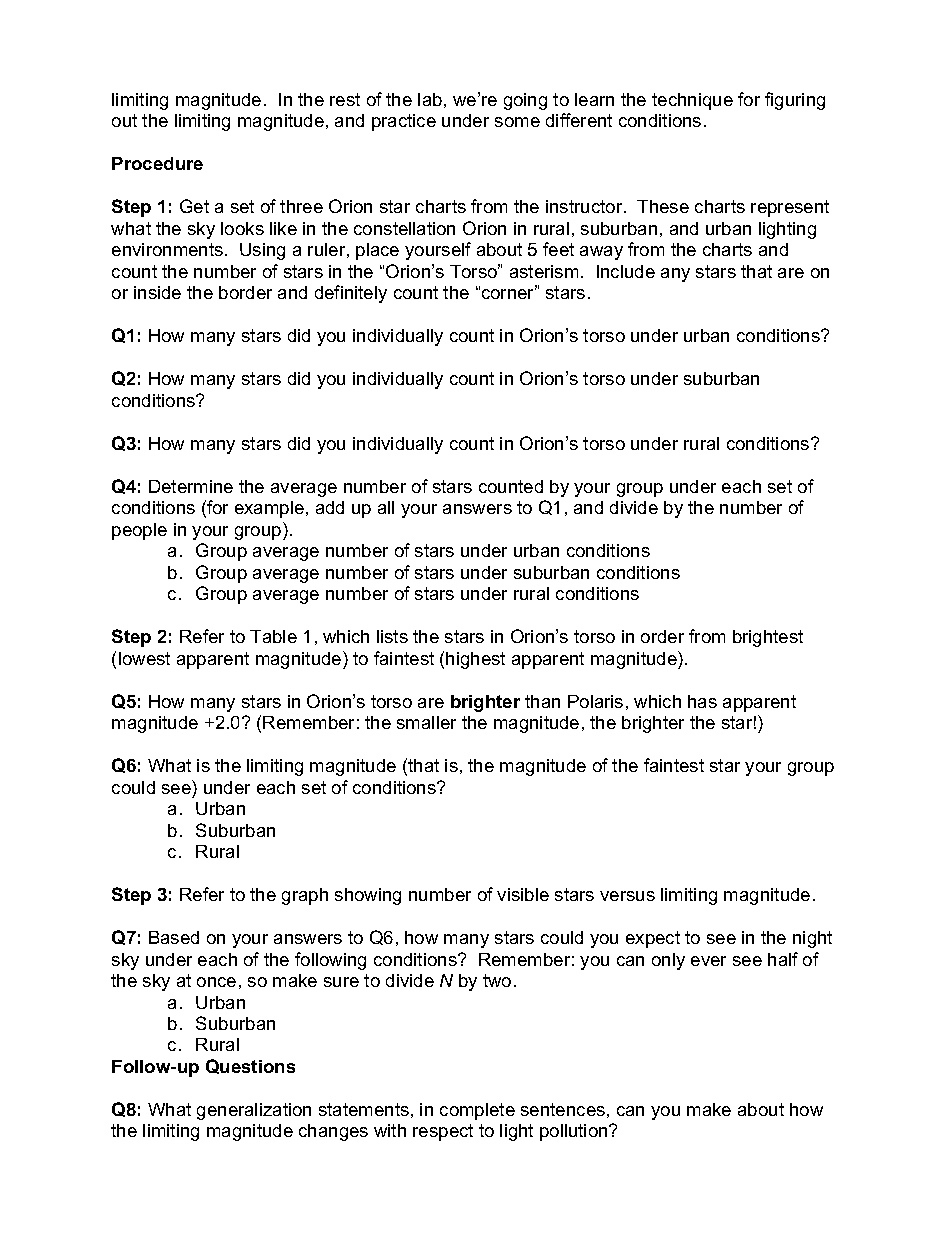  Describe the element at coordinates (144, 658) in the screenshot. I see `lowest` at that location.
